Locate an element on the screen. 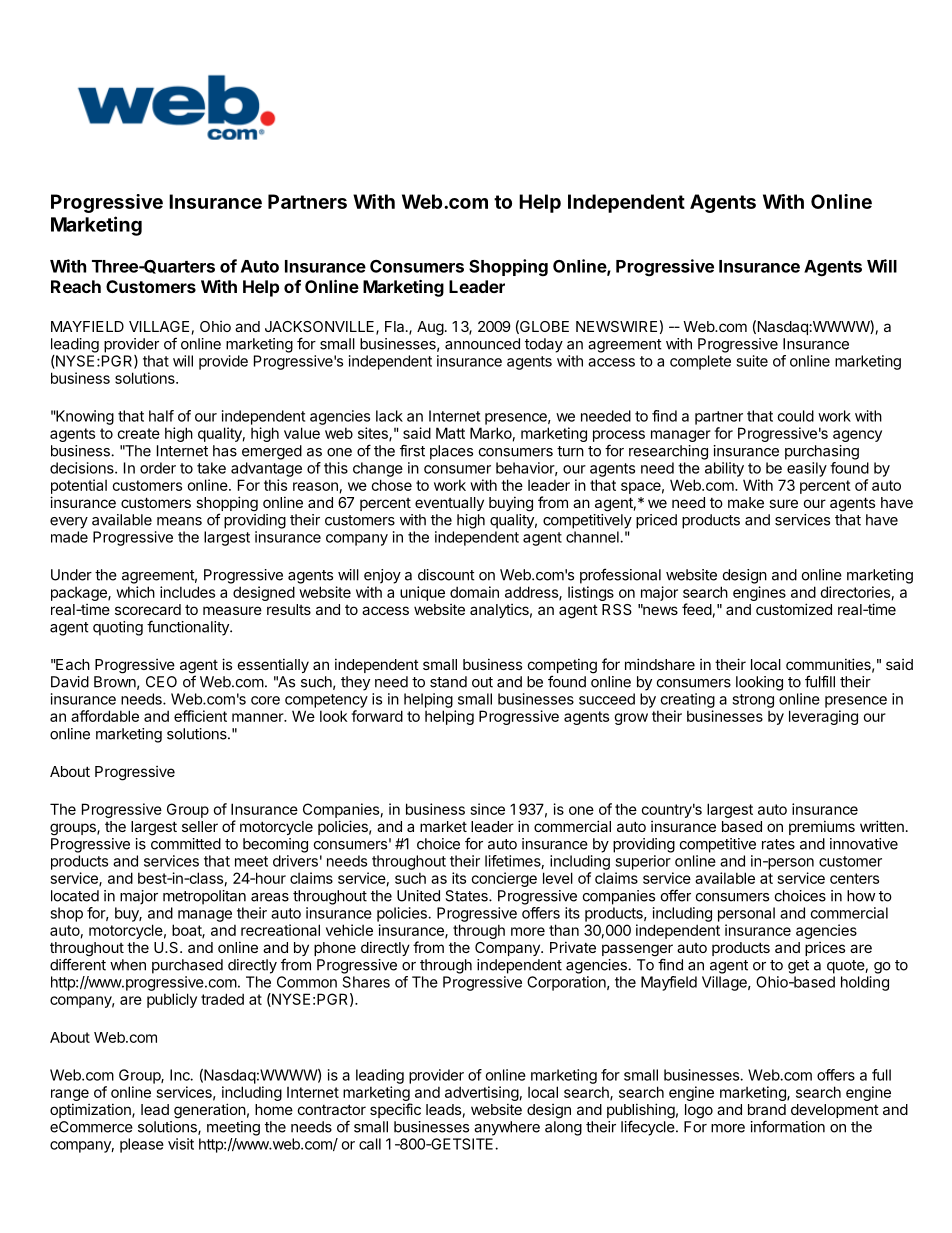 The height and width of the screenshot is (1233, 952). generation is located at coordinates (210, 1111).
